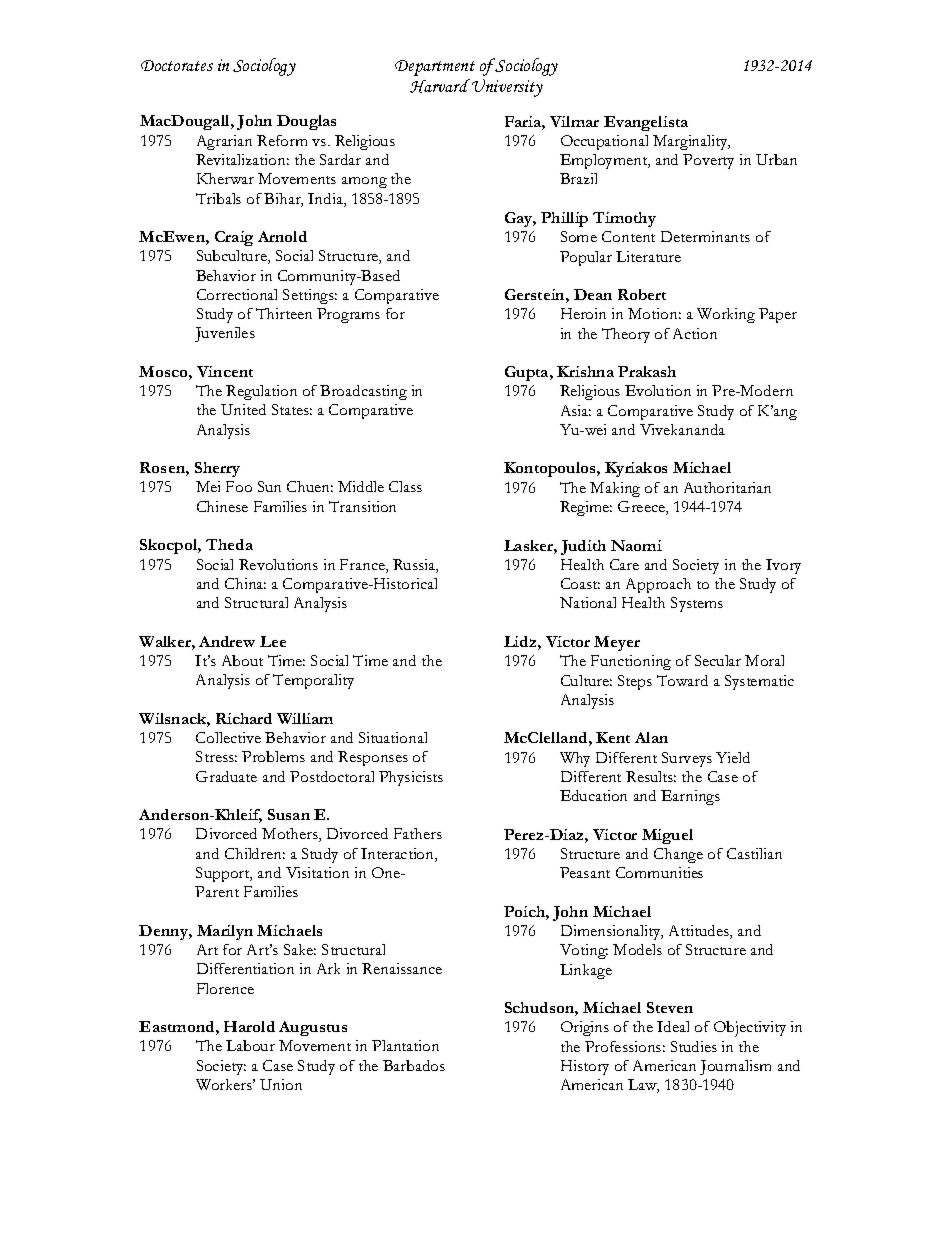 Image resolution: width=952 pixels, height=1233 pixels. I want to click on Agrarian, so click(224, 142).
